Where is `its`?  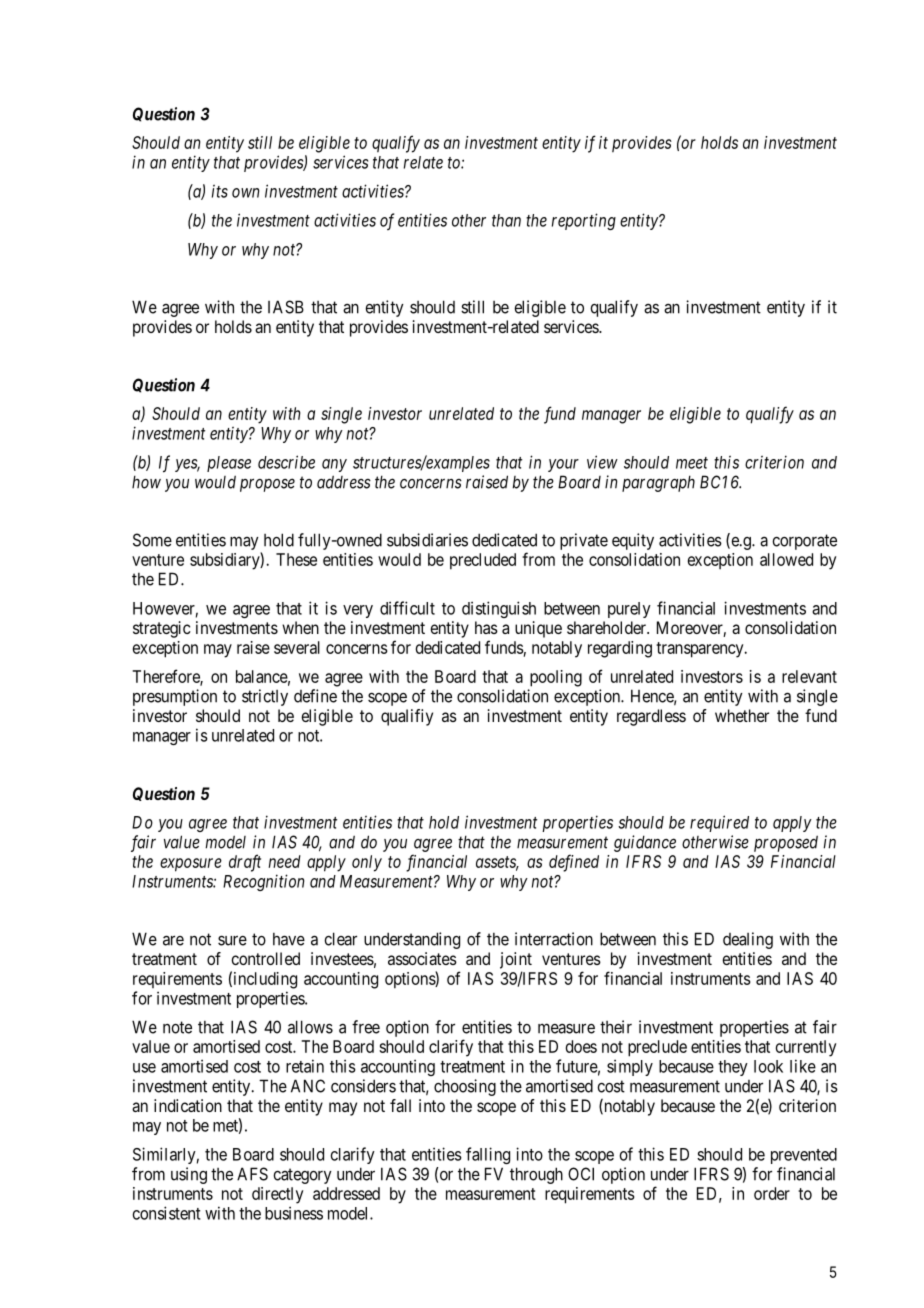 its is located at coordinates (220, 191).
